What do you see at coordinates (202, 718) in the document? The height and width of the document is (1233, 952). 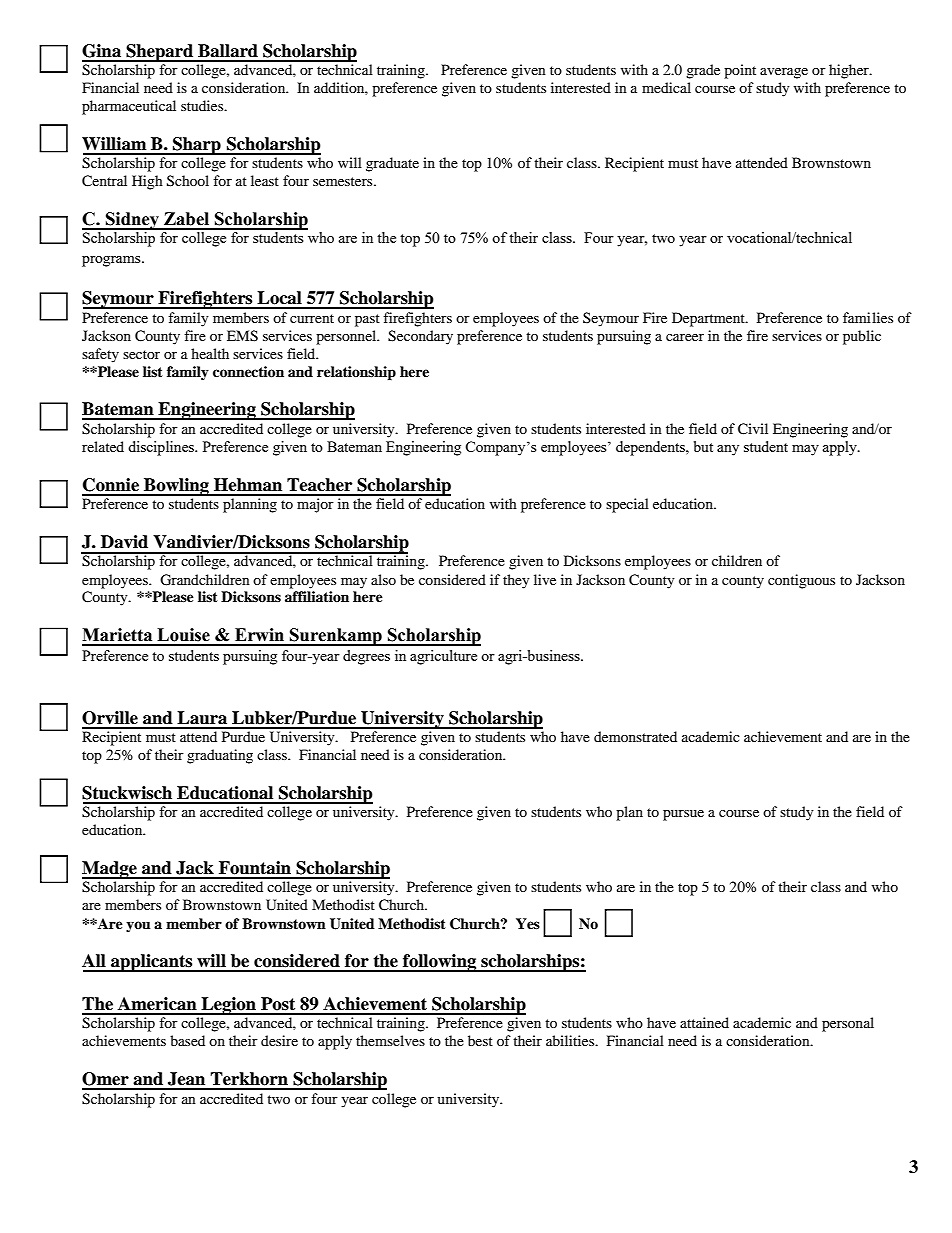 I see `Laura` at bounding box center [202, 718].
